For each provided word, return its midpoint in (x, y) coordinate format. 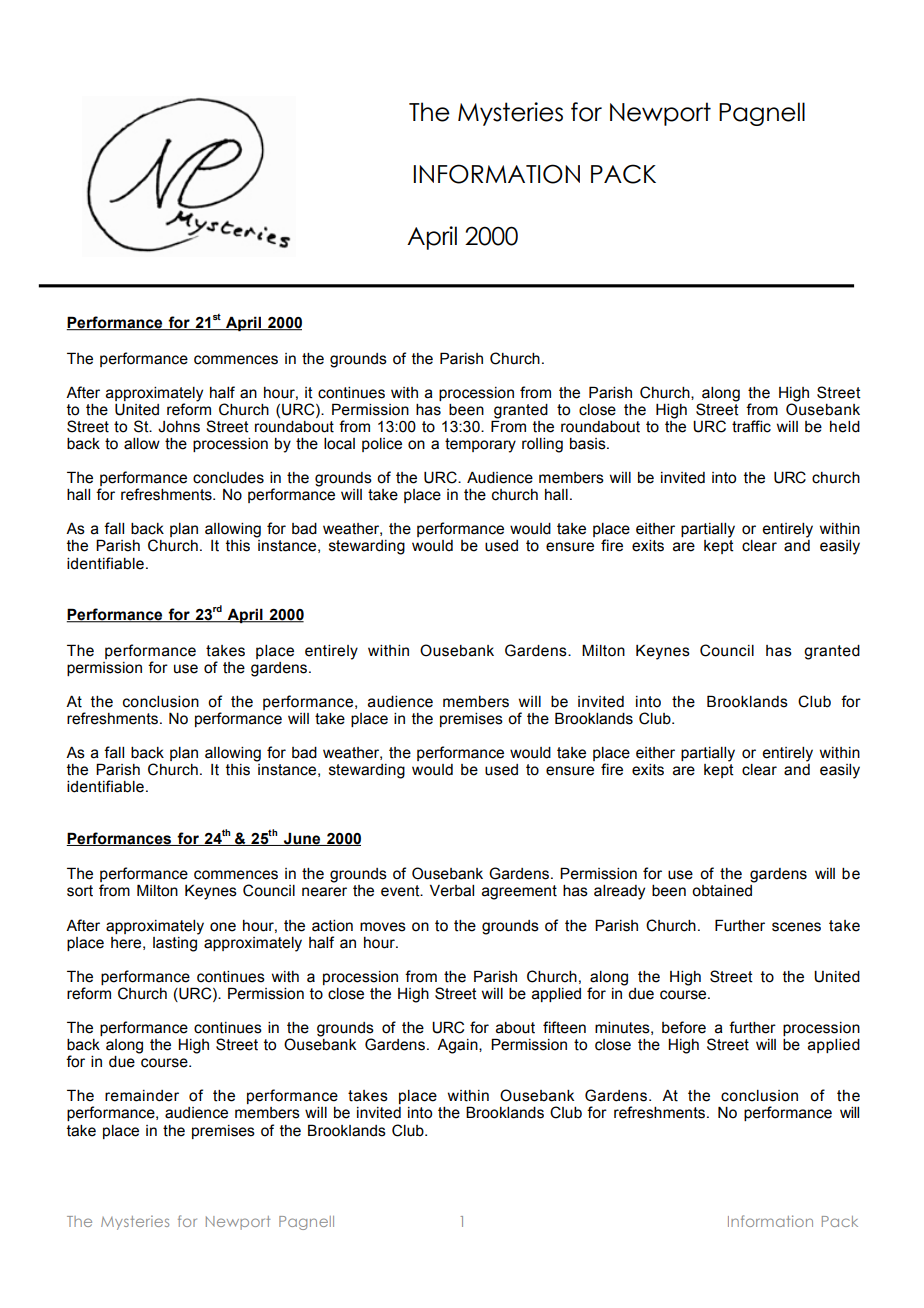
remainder (142, 1096)
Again (458, 1046)
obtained (722, 891)
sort (80, 891)
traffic (751, 426)
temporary (480, 445)
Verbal (452, 890)
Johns (179, 427)
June (302, 839)
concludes (228, 478)
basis (589, 444)
